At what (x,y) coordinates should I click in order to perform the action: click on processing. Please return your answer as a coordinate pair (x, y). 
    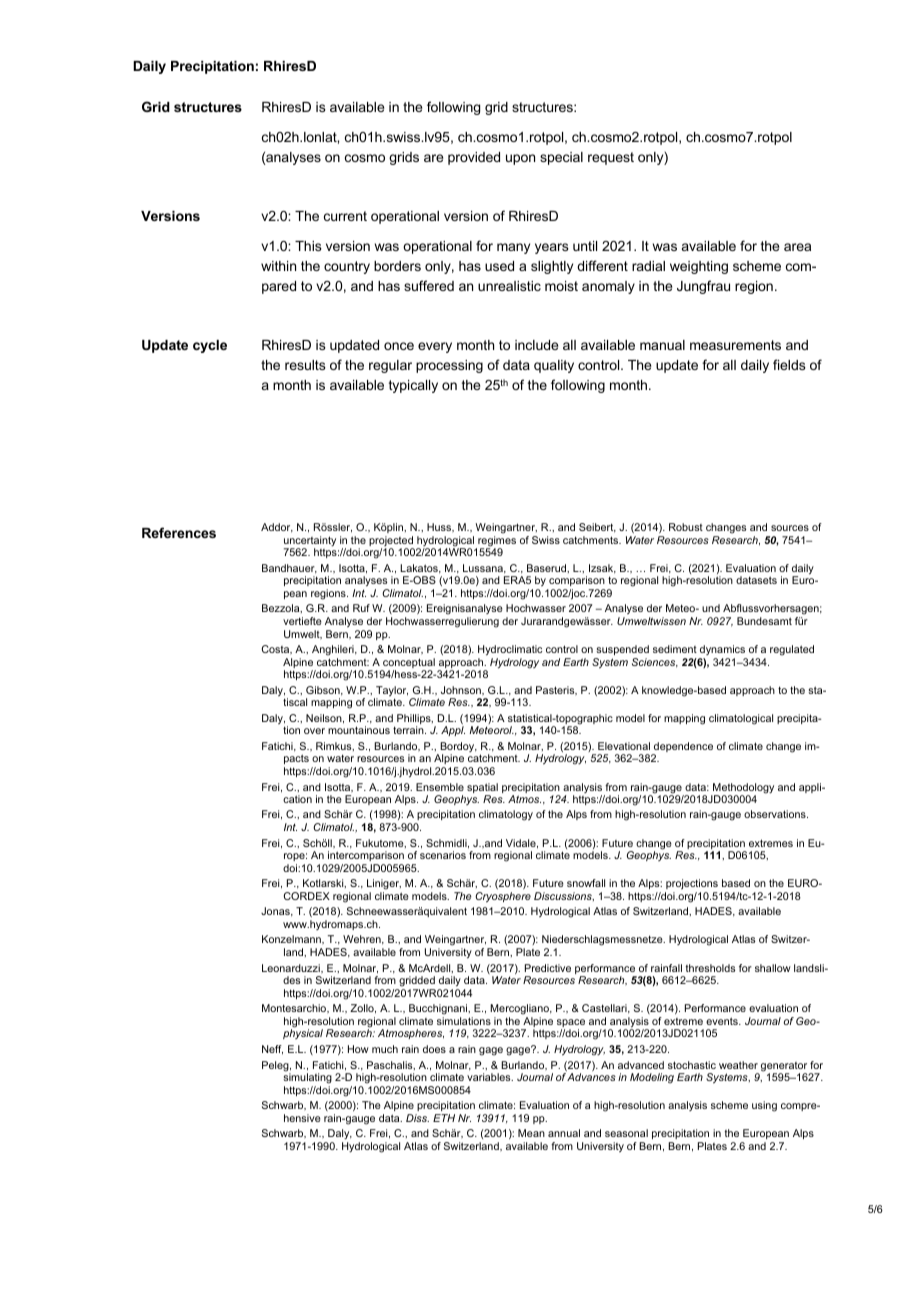
    Looking at the image, I should click on (449, 366).
